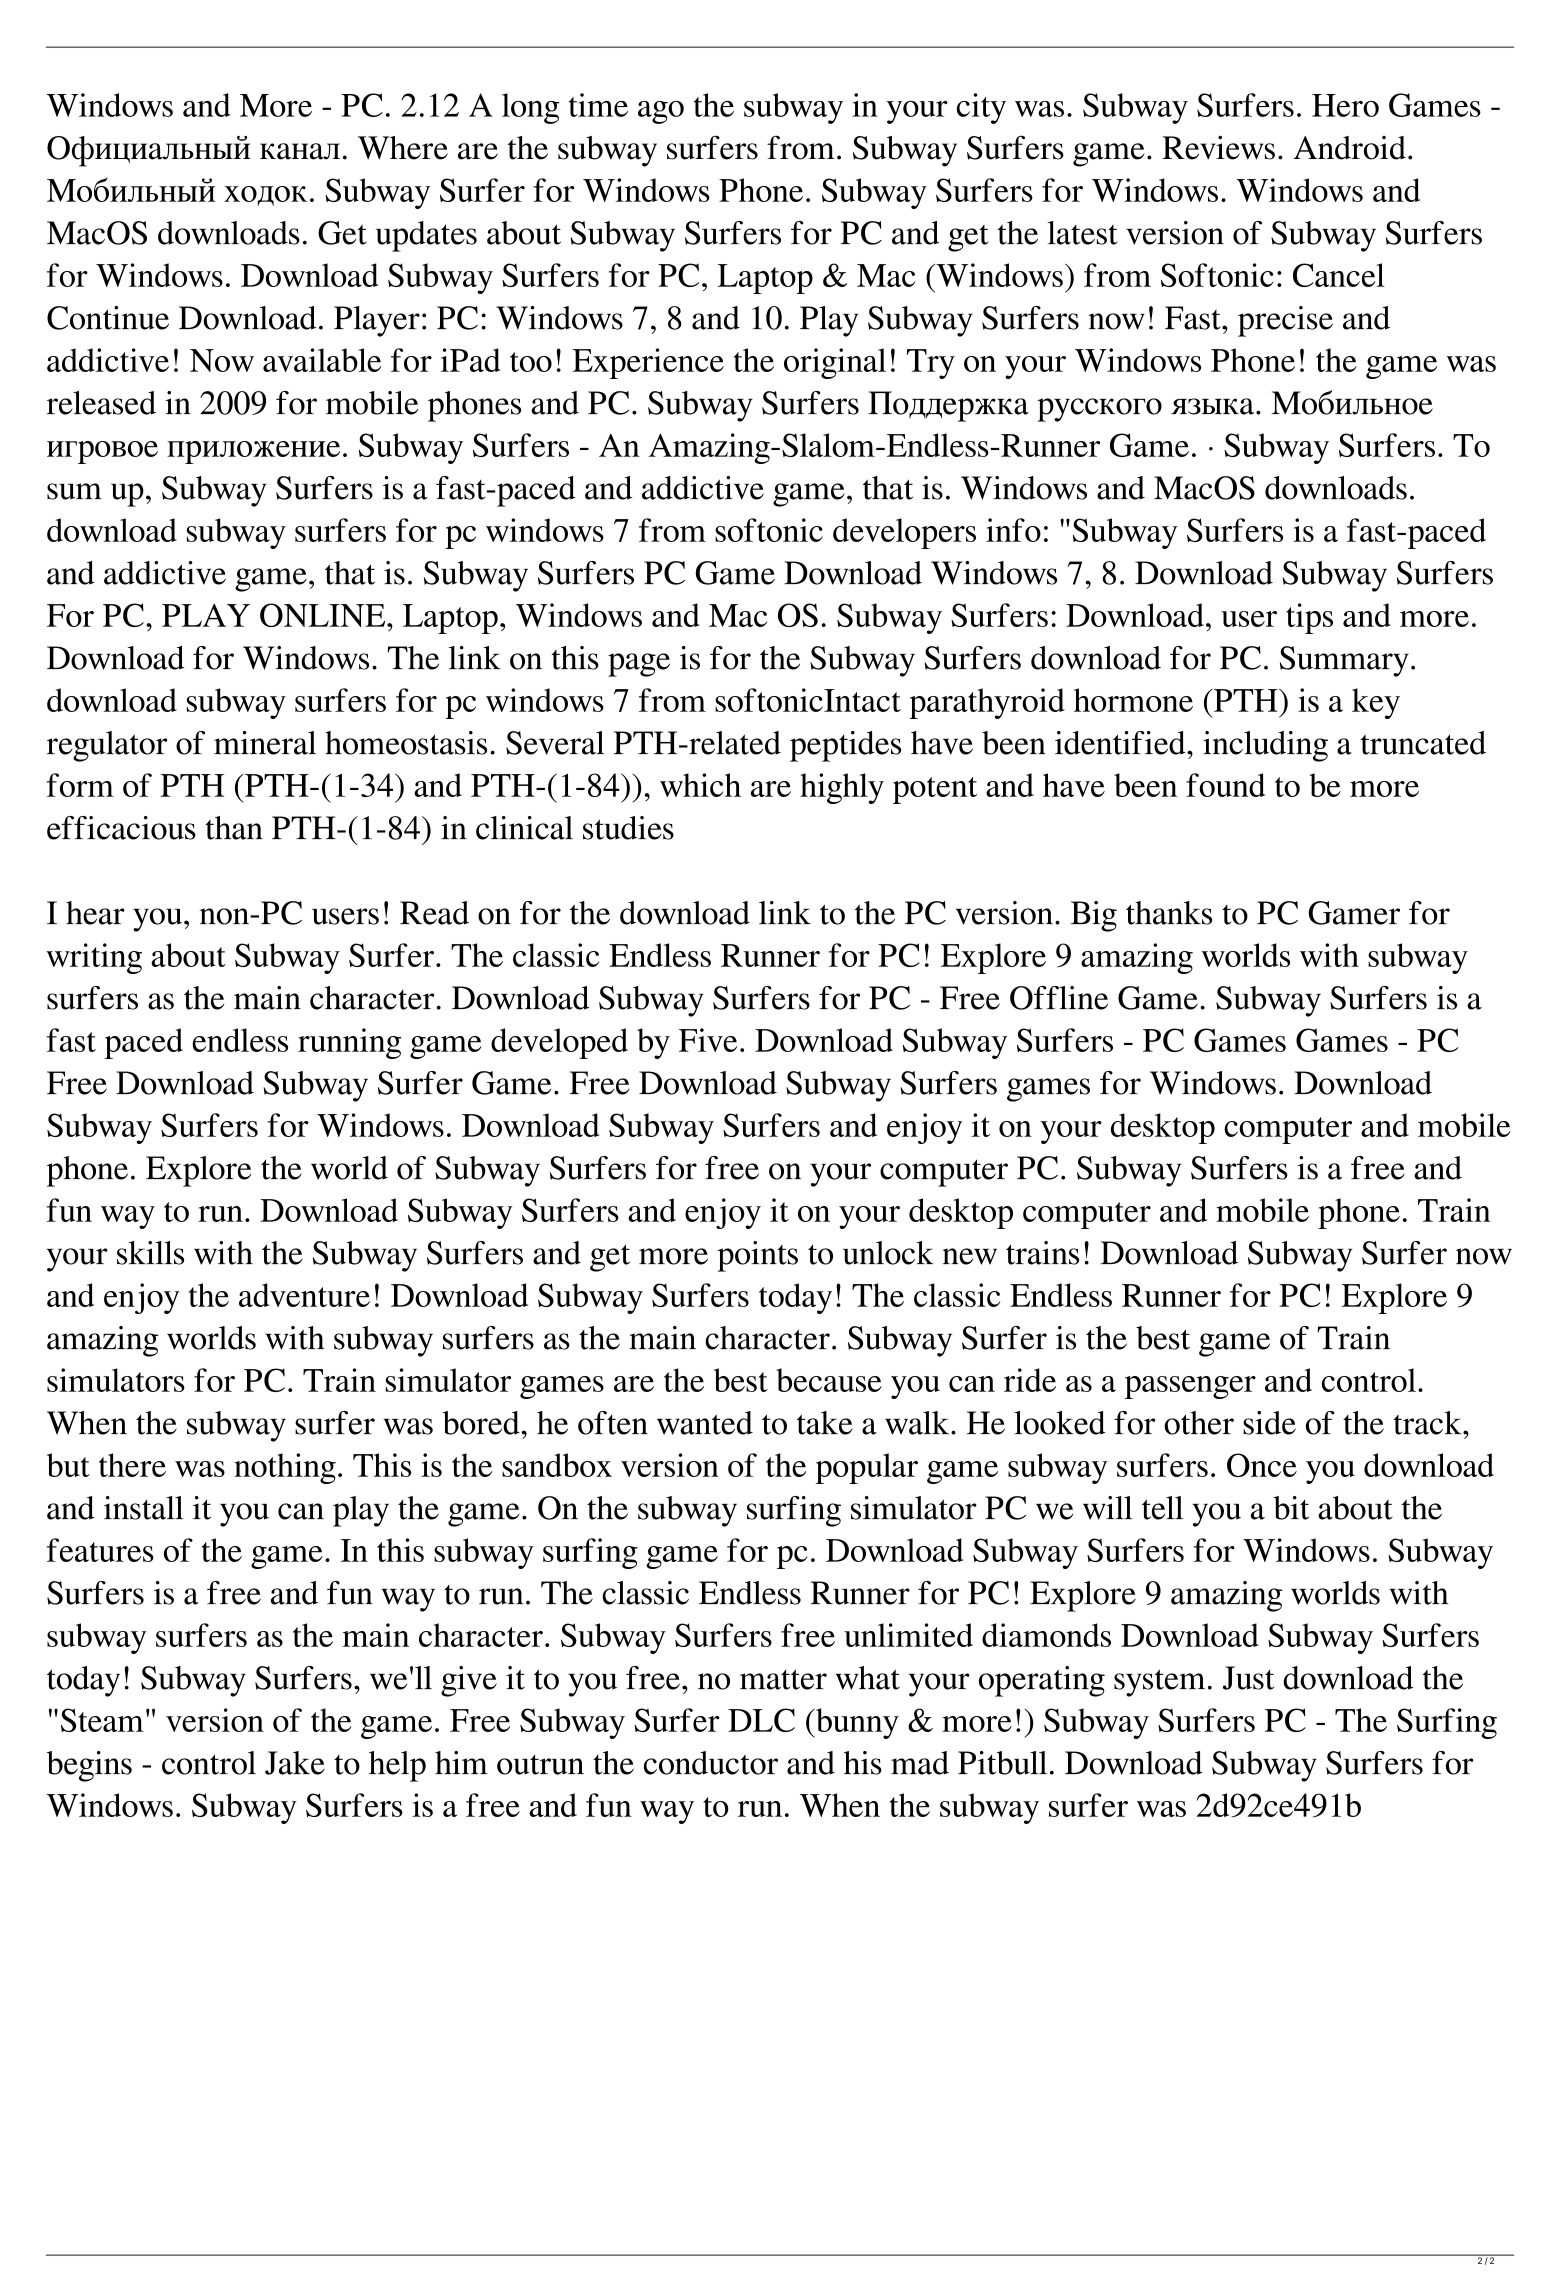  What do you see at coordinates (708, 1040) in the screenshot?
I see `Five` at bounding box center [708, 1040].
